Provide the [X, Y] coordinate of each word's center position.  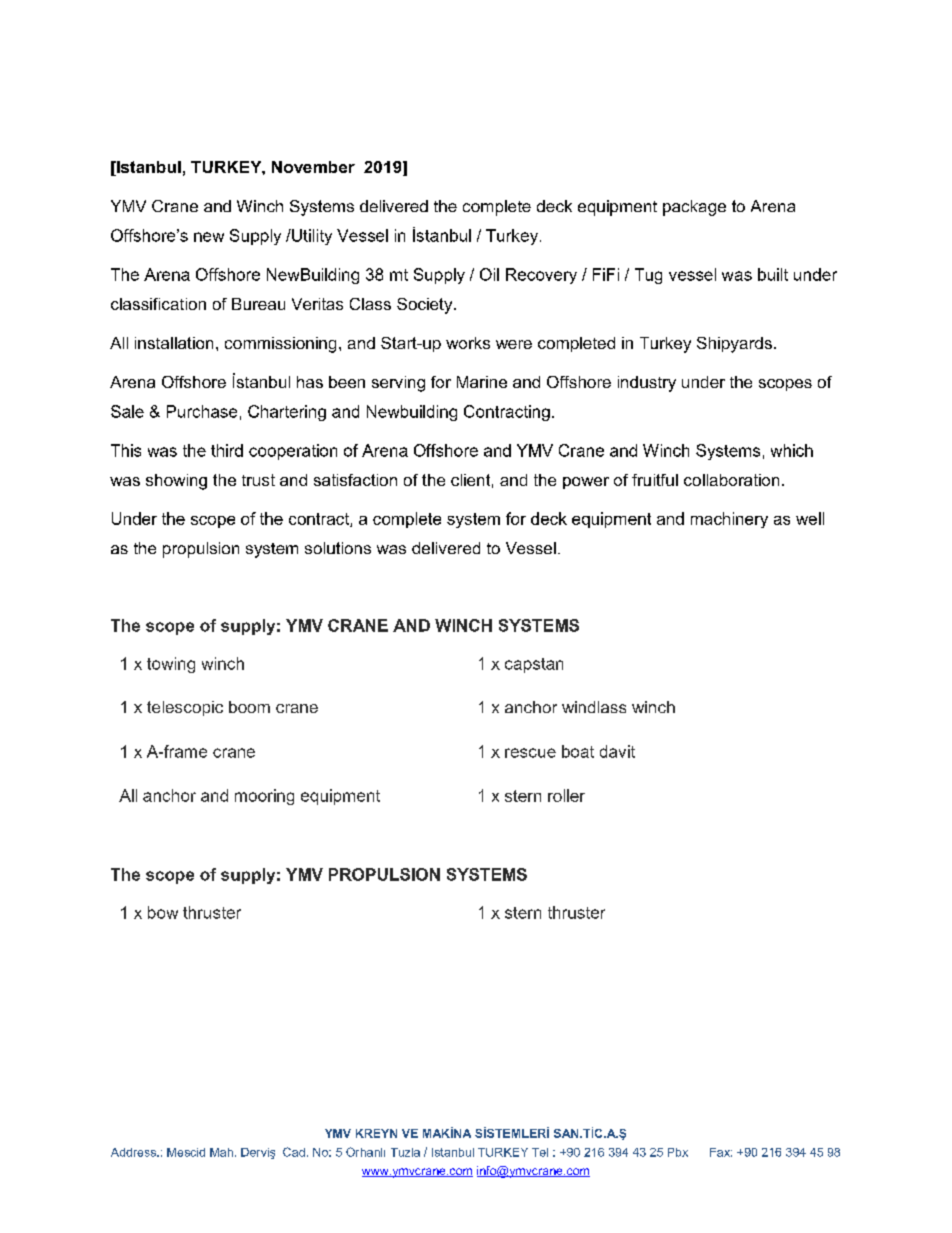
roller [566, 795]
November [313, 167]
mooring [264, 797]
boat [578, 751]
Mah [221, 1152]
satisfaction [355, 480]
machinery [729, 520]
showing [176, 482]
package [694, 208]
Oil [489, 274]
